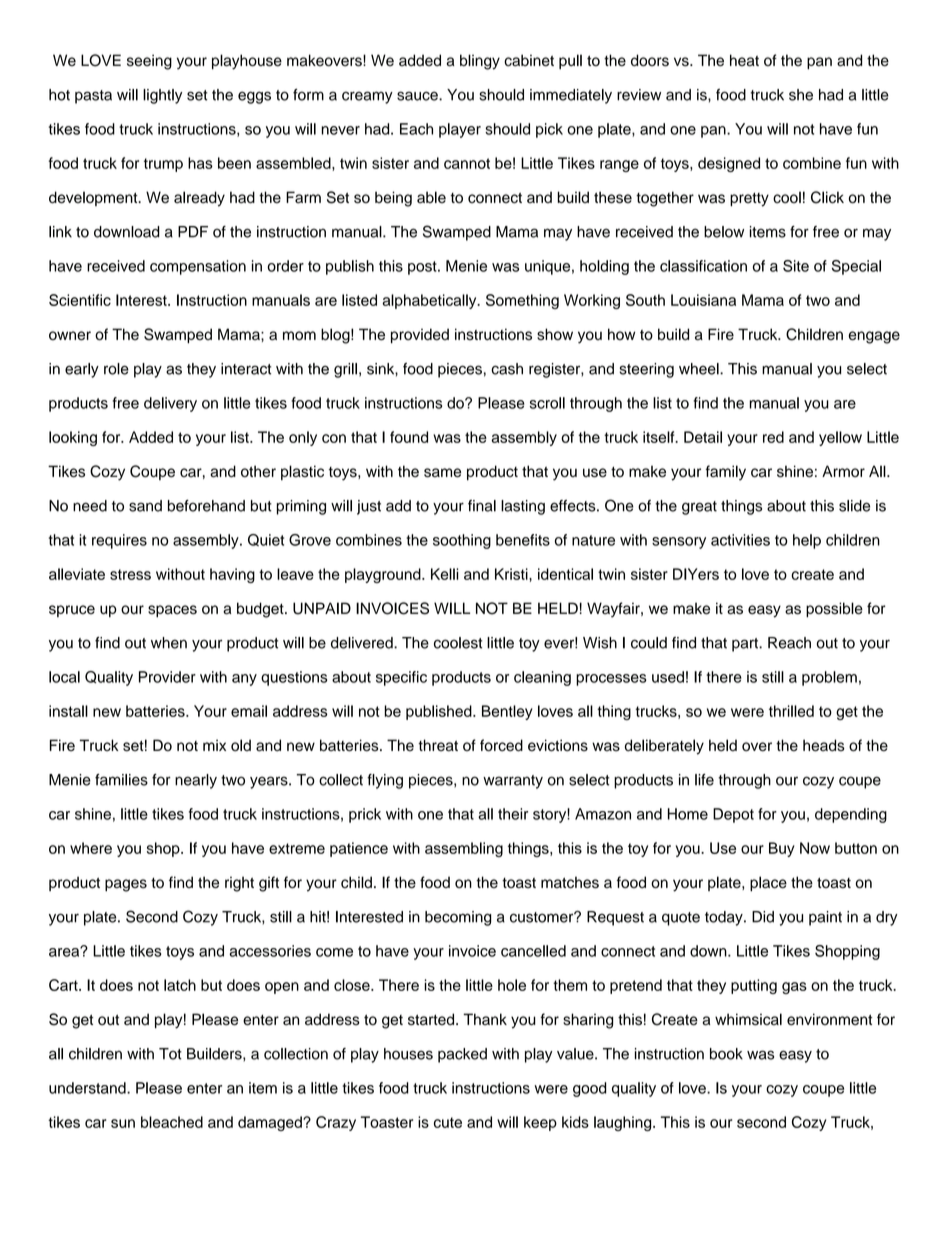 The height and width of the page is (1233, 952). Describe the element at coordinates (448, 1122) in the page. I see `cute` at that location.
